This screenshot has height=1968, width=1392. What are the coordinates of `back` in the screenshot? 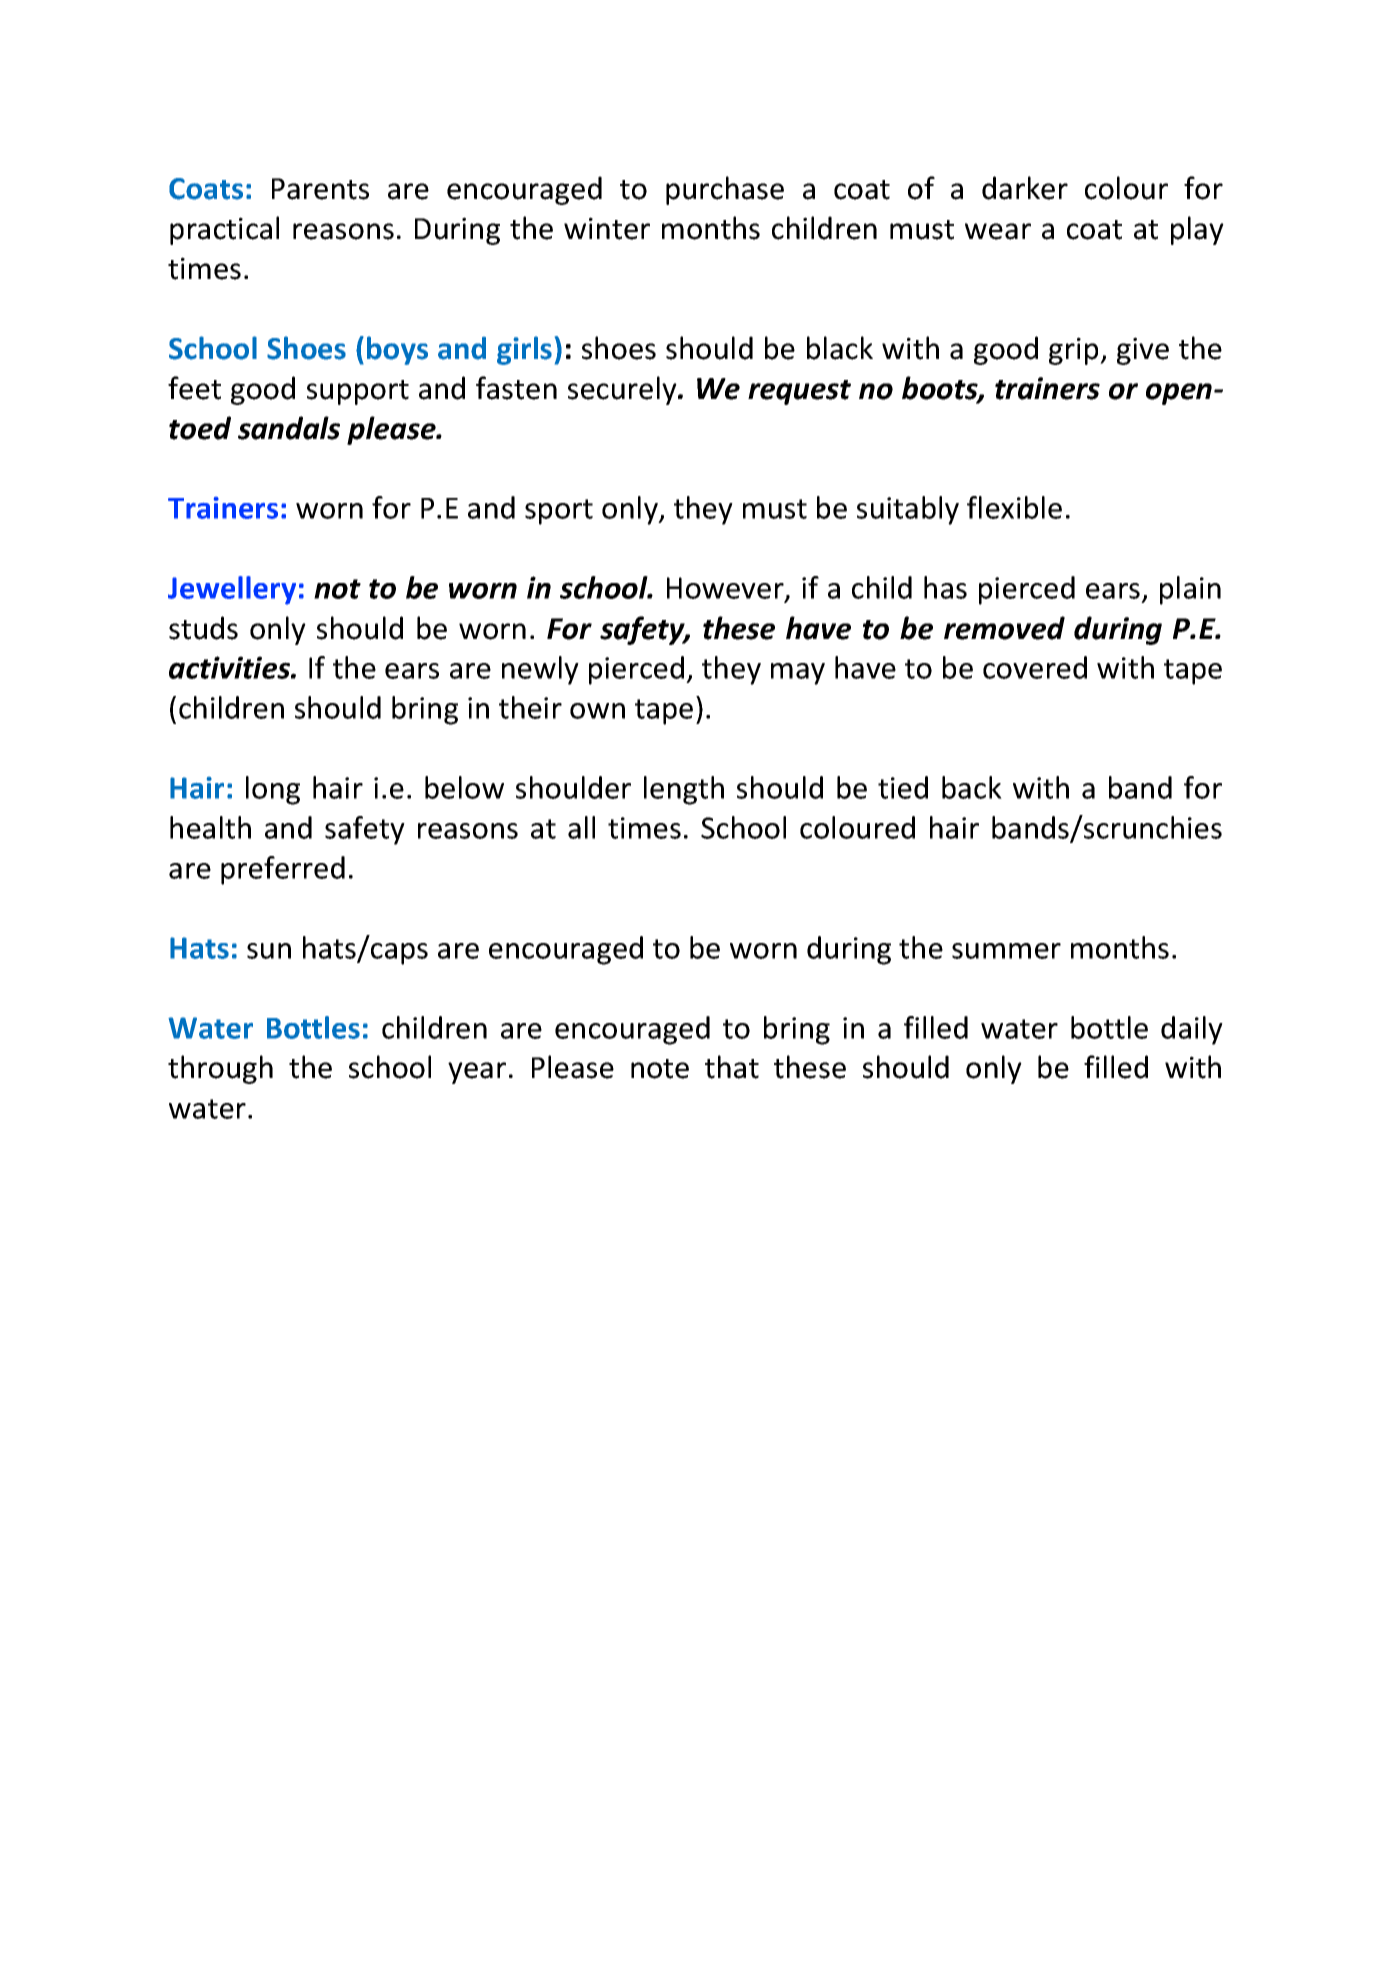 It's located at (972, 787).
